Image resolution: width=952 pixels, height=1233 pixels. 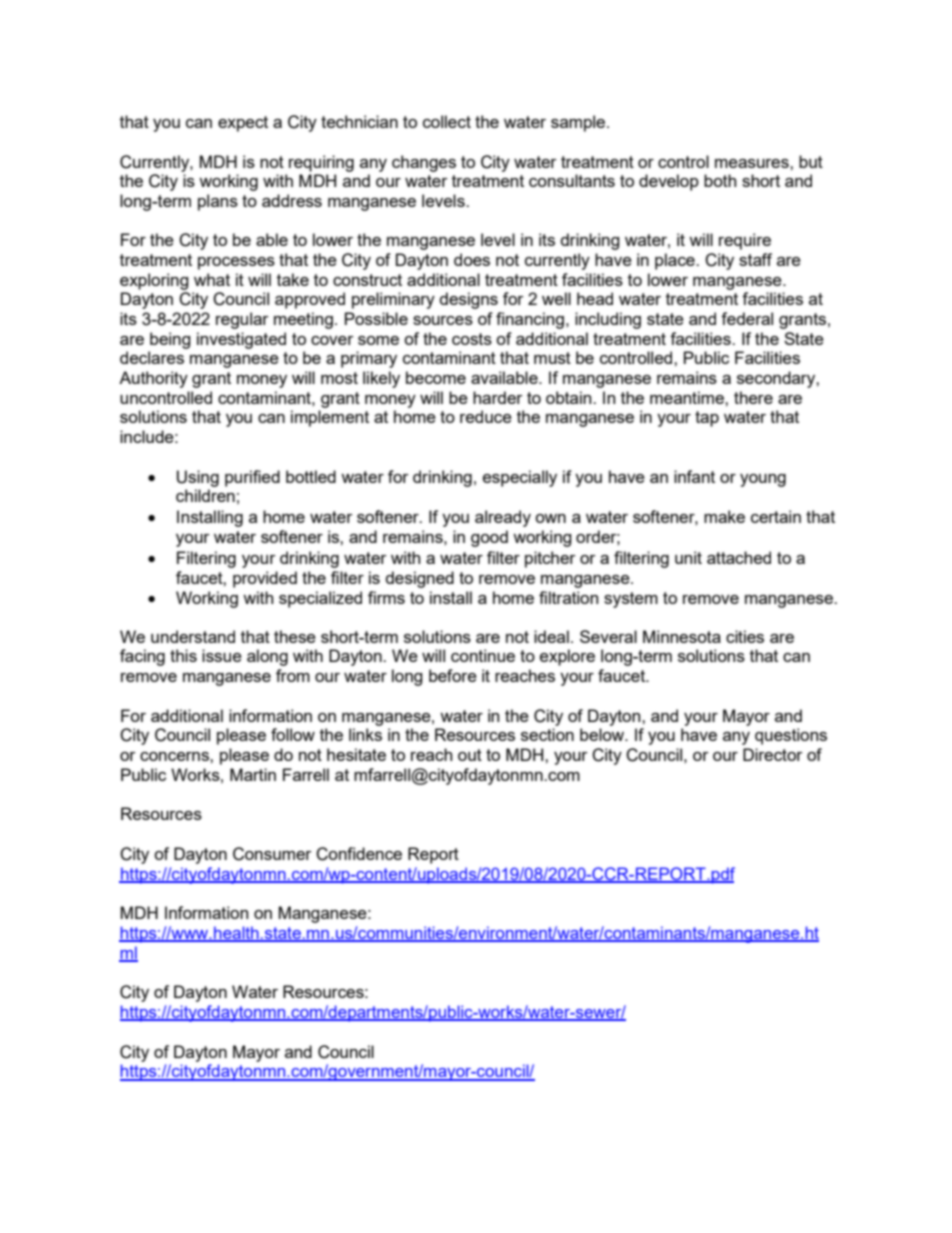 What do you see at coordinates (243, 124) in the screenshot?
I see `expect` at bounding box center [243, 124].
